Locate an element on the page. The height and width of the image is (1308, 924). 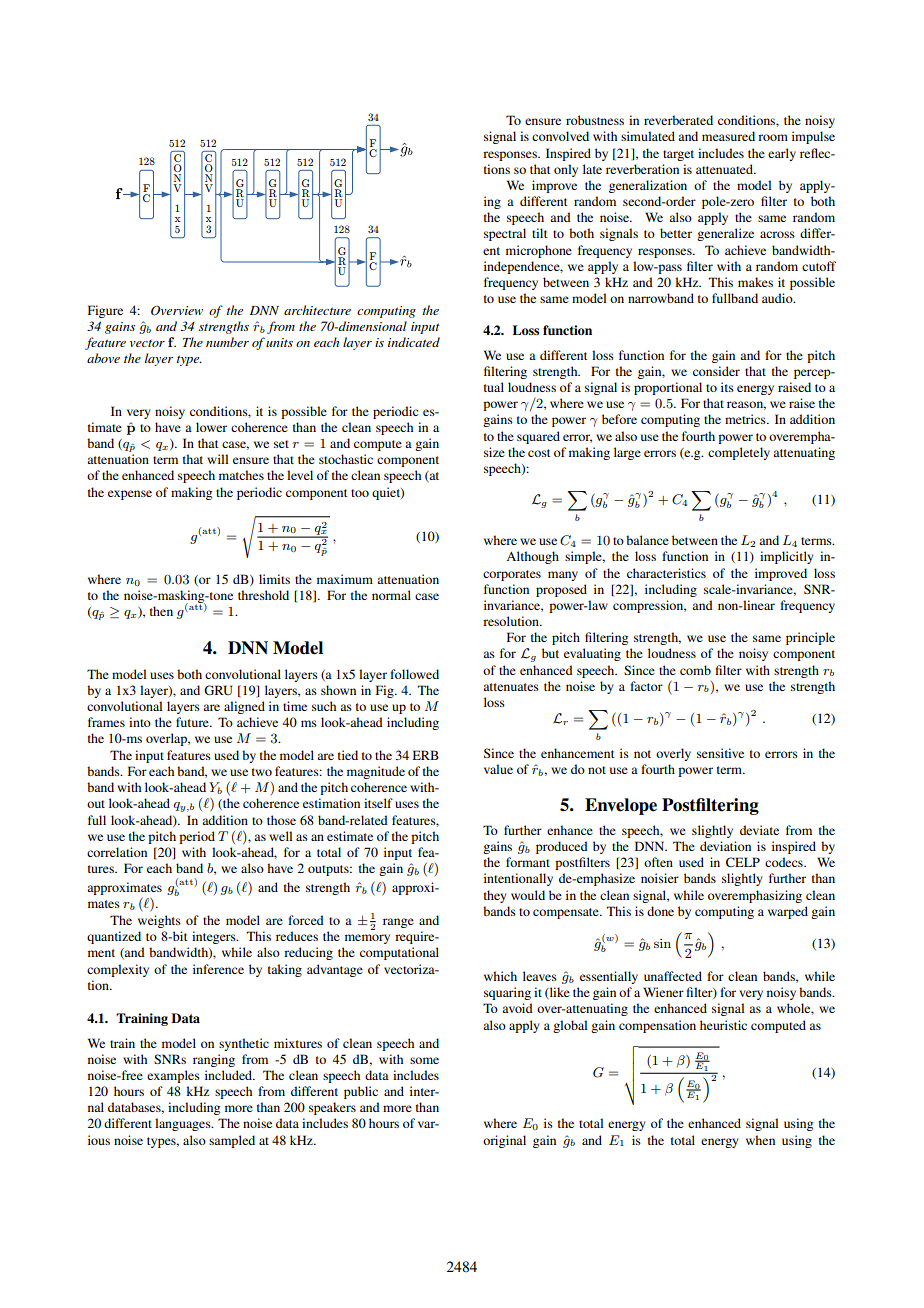
languages is located at coordinates (184, 1124).
